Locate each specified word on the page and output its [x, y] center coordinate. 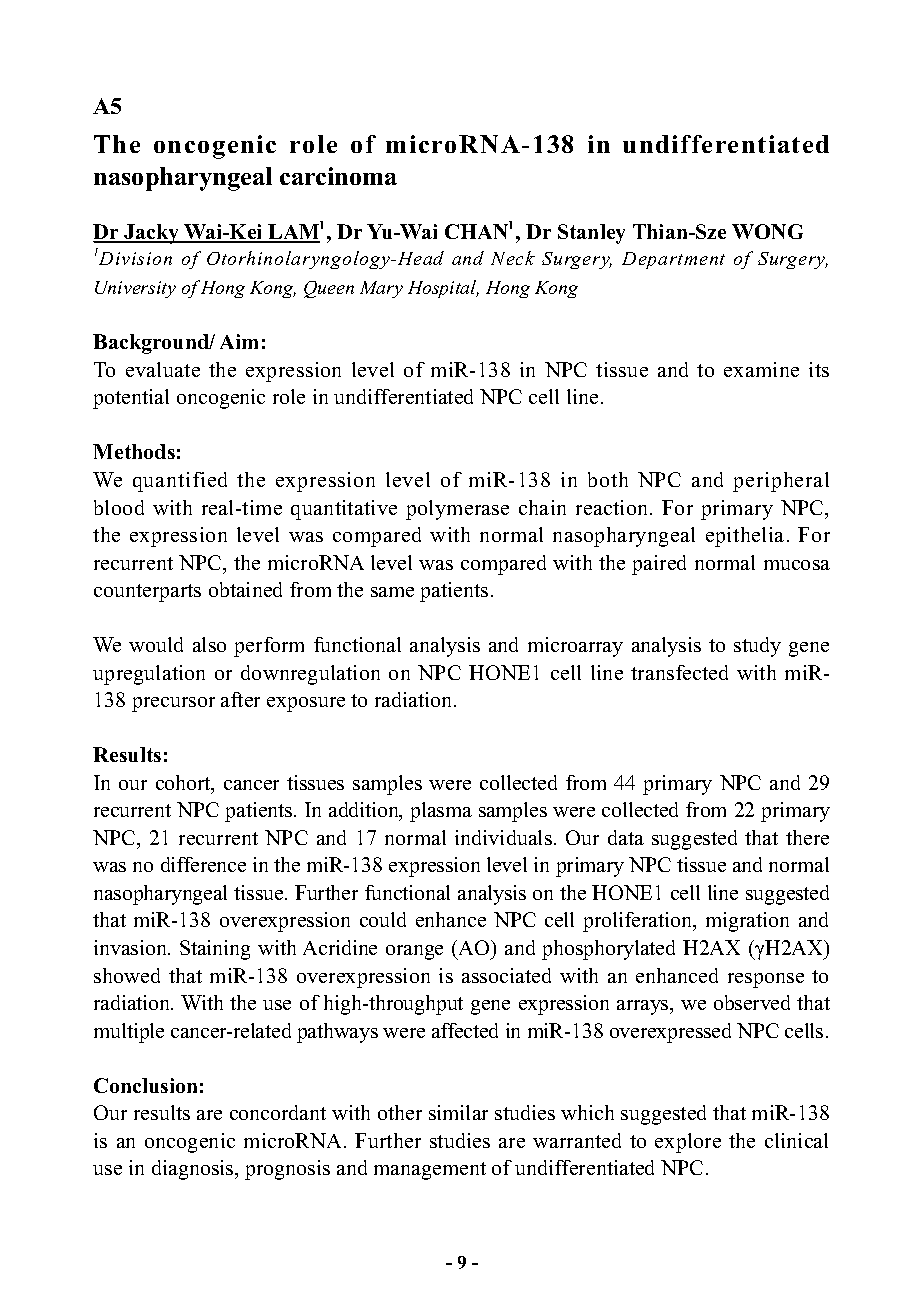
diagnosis [194, 1170]
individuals [503, 837]
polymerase [457, 510]
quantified [180, 482]
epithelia [745, 537]
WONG [767, 231]
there [807, 837]
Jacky [152, 234]
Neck [513, 258]
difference [203, 864]
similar [458, 1112]
